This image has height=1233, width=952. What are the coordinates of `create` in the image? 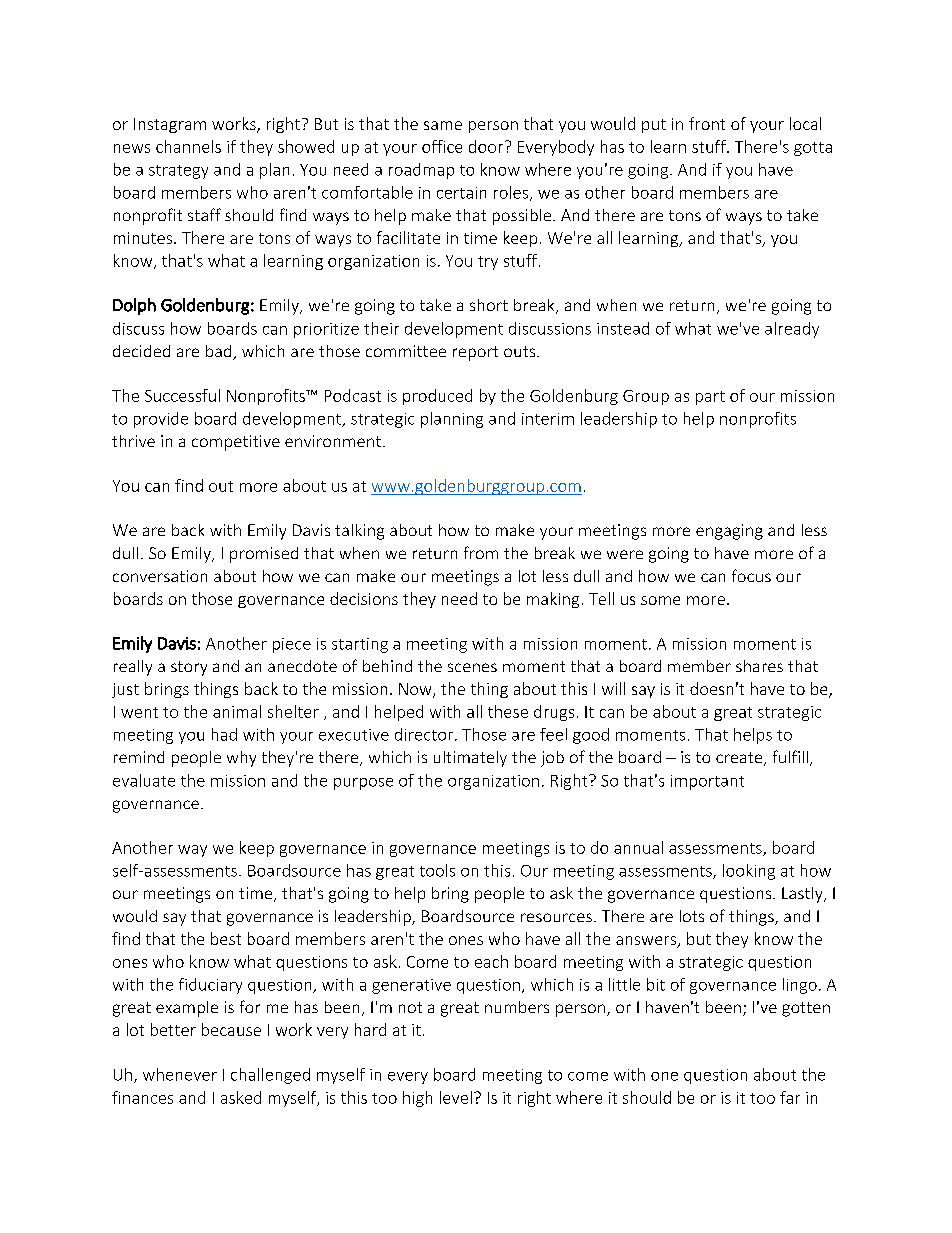 It's located at (740, 759).
